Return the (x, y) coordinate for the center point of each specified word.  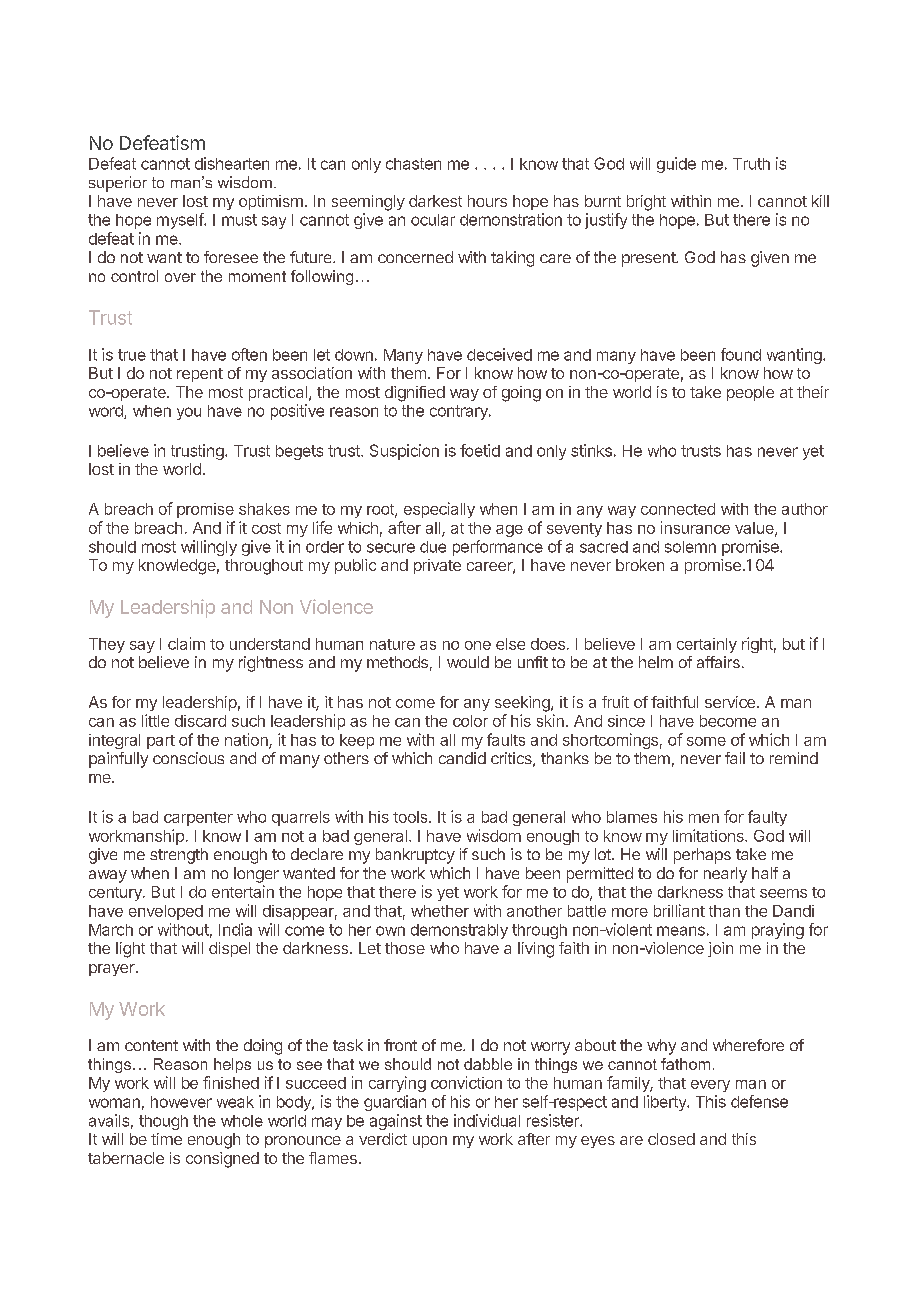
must (239, 220)
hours (487, 201)
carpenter (198, 819)
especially (439, 510)
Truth (751, 164)
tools (411, 817)
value (755, 529)
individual (487, 1120)
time (166, 1139)
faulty (767, 818)
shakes (264, 509)
